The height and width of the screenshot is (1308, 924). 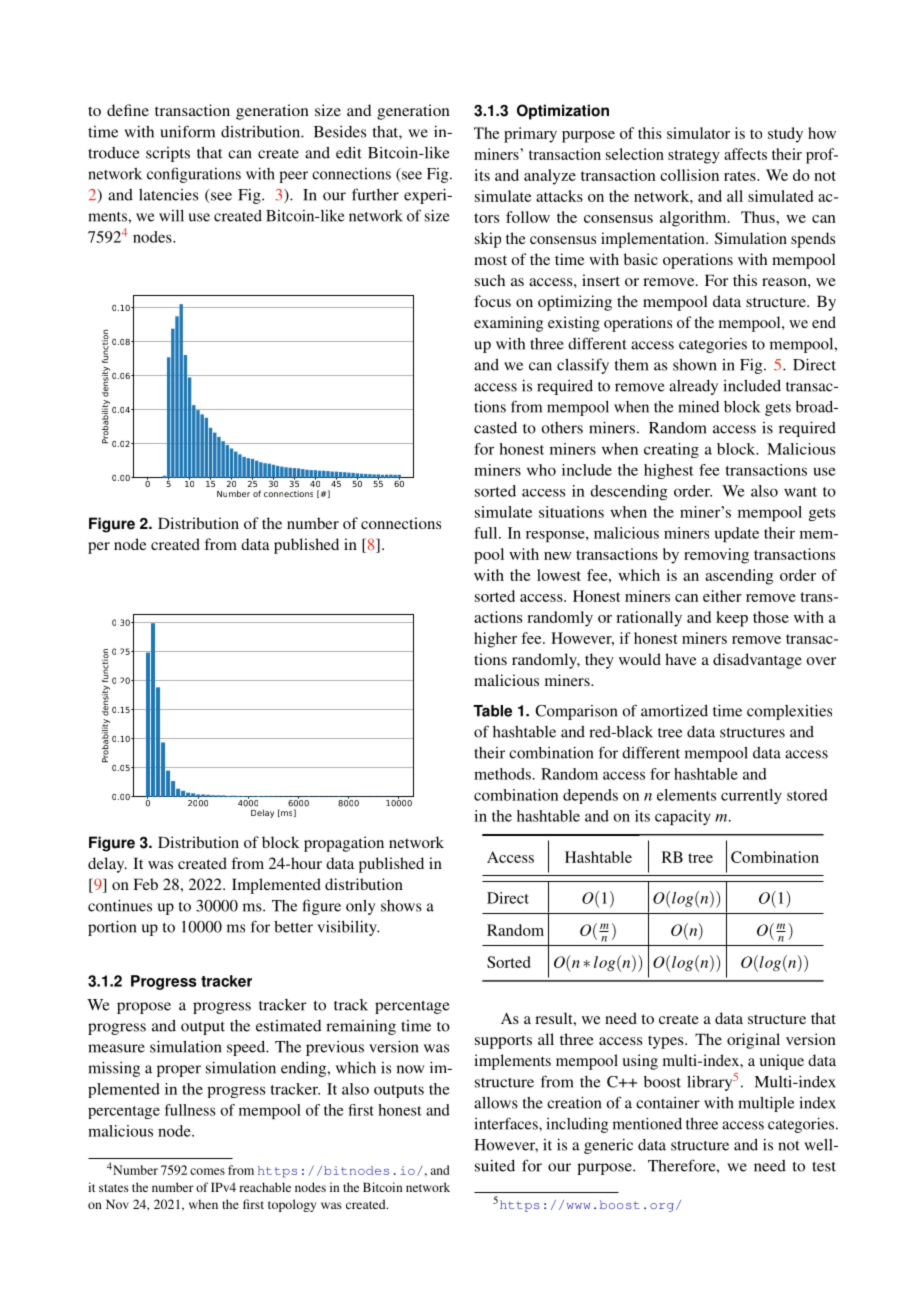 I want to click on uniform, so click(x=187, y=131).
